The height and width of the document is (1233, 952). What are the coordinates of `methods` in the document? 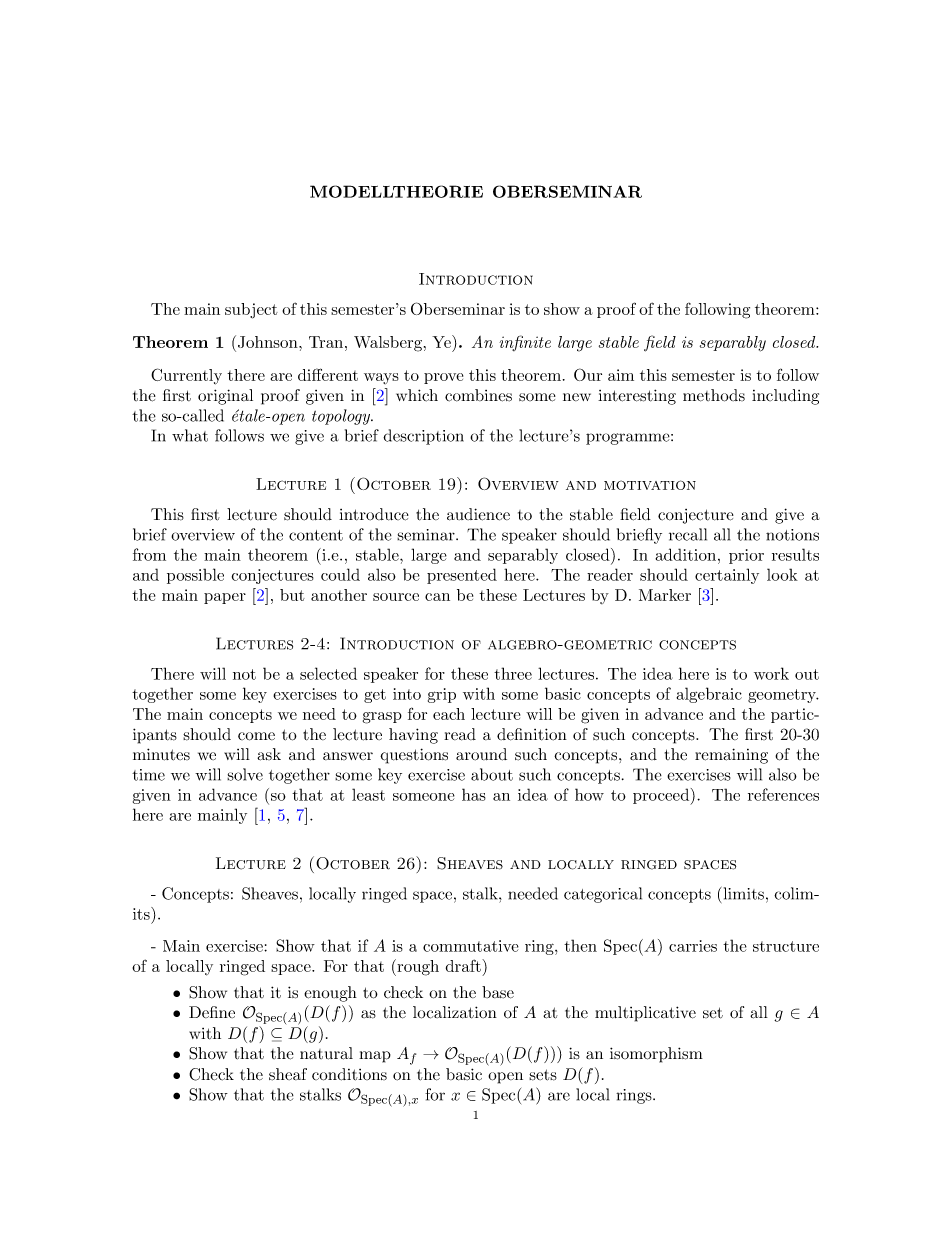 It's located at (714, 395).
